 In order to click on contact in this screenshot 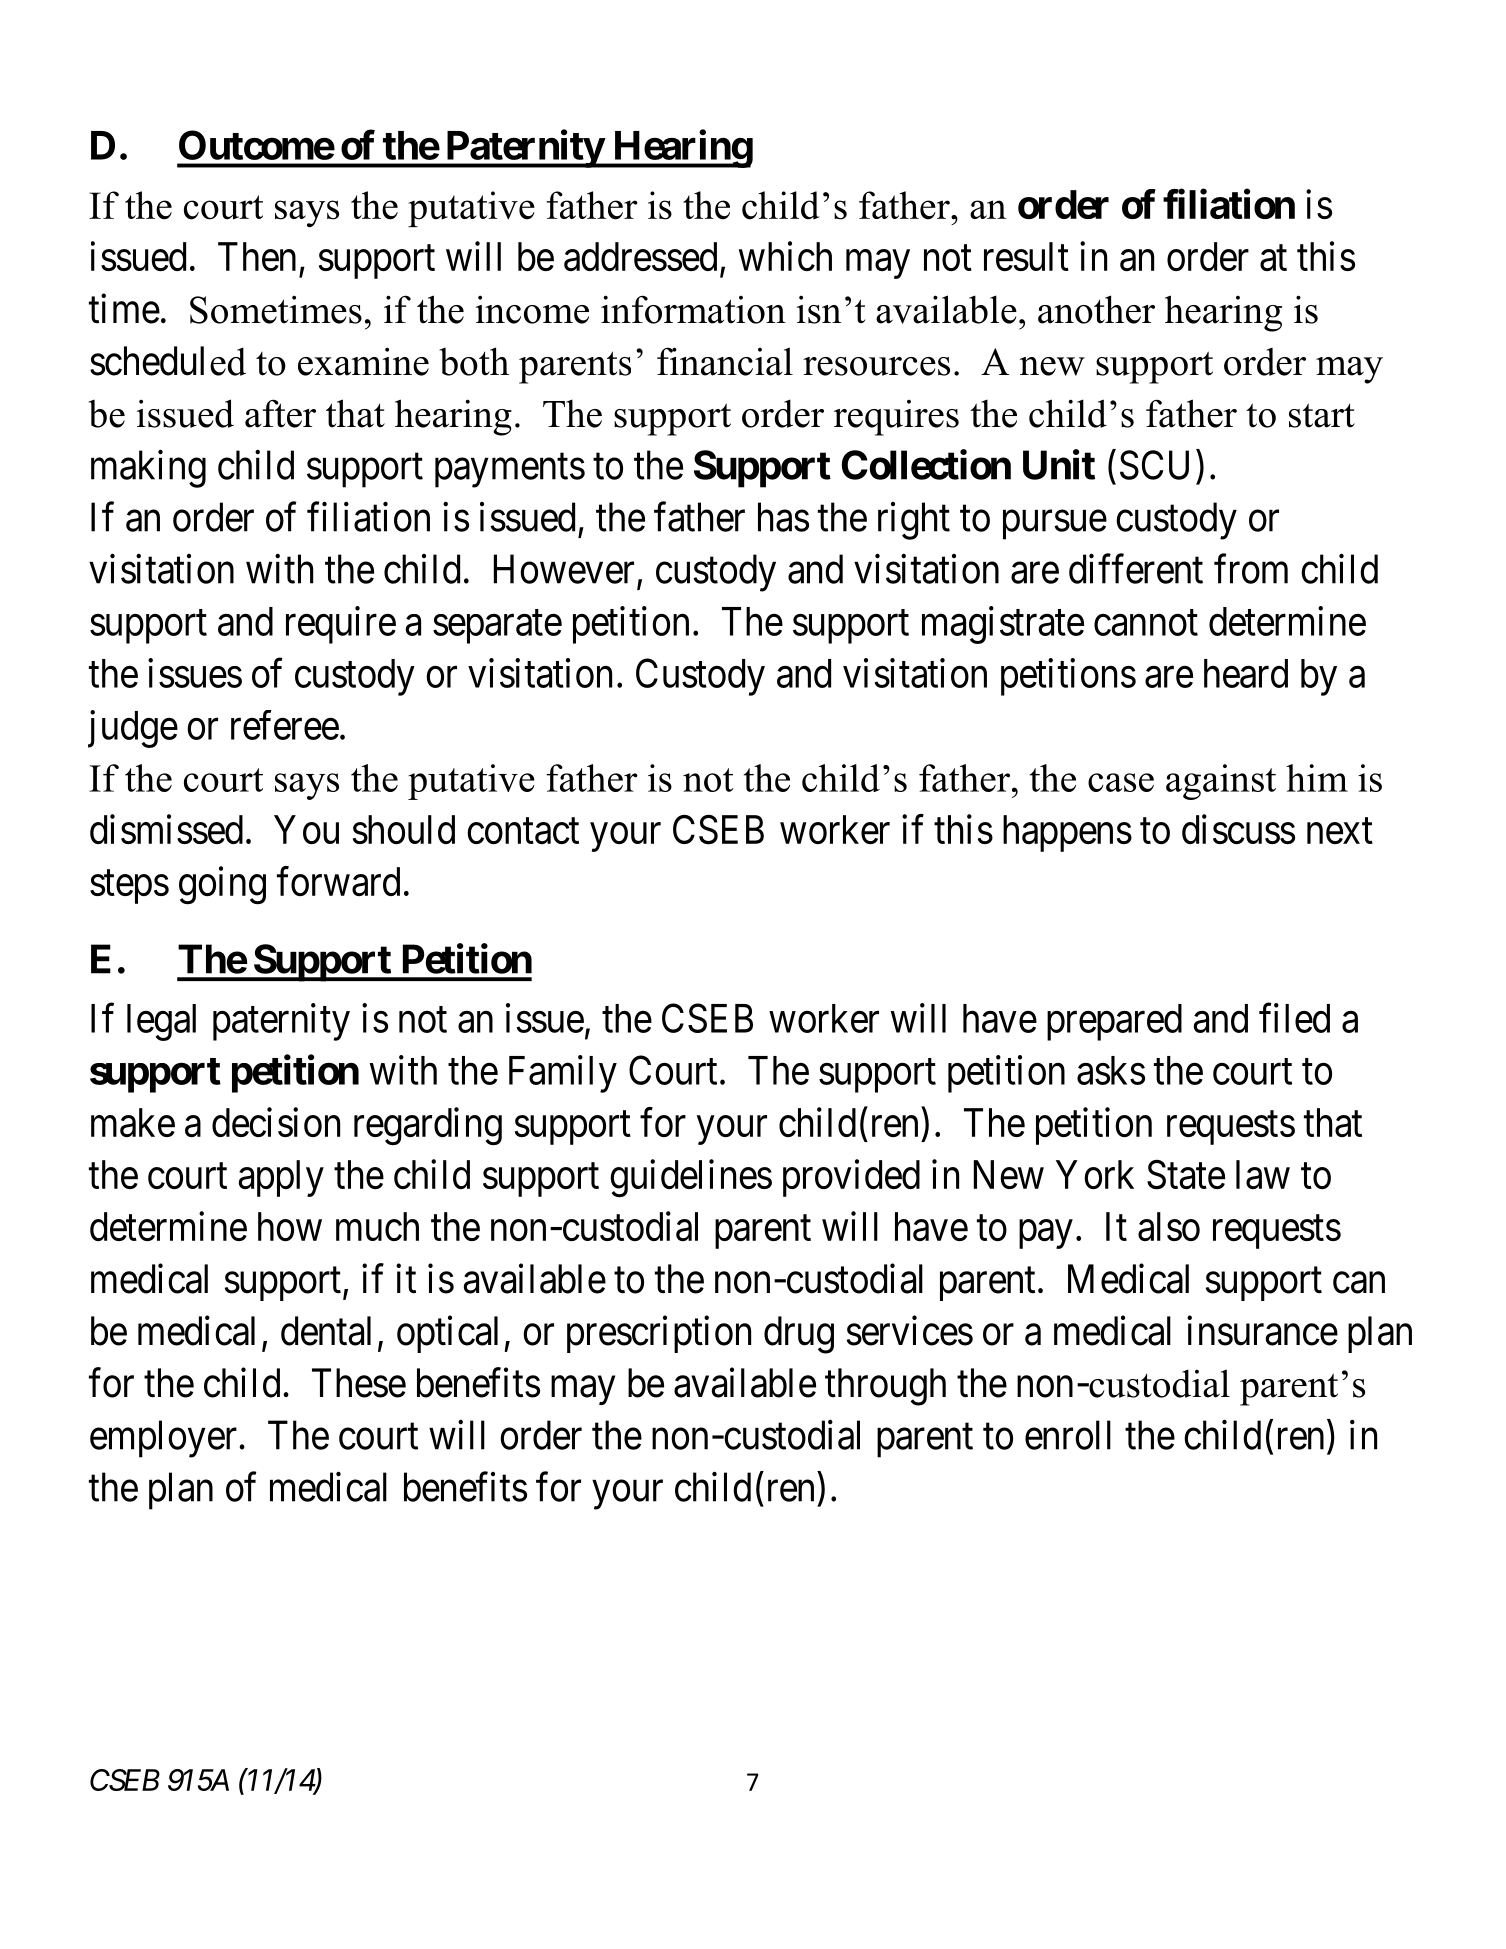, I will do `click(523, 832)`.
